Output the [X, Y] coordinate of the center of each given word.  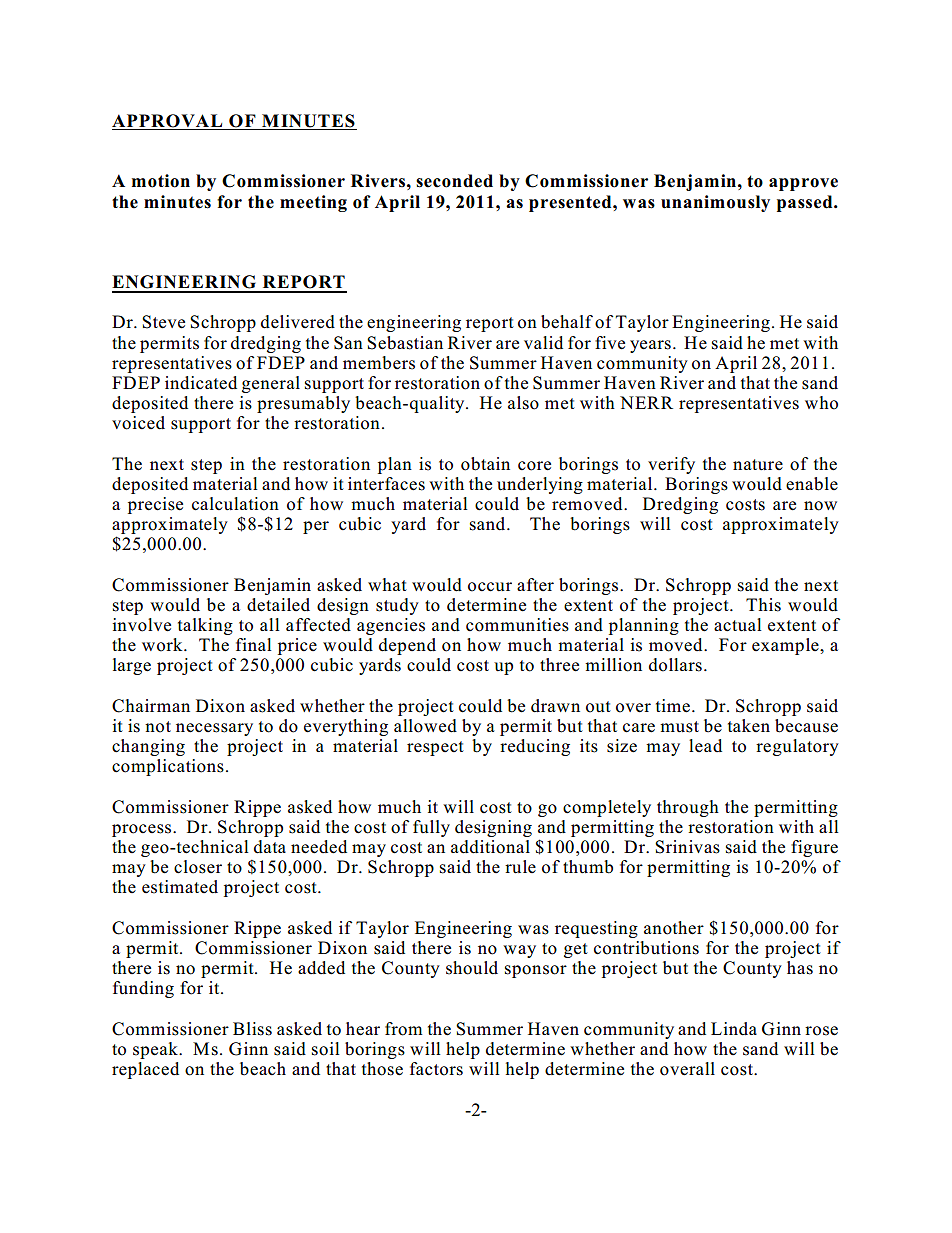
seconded [454, 181]
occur [490, 587]
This [763, 605]
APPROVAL [168, 122]
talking [205, 626]
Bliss [252, 1029]
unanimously [715, 203]
